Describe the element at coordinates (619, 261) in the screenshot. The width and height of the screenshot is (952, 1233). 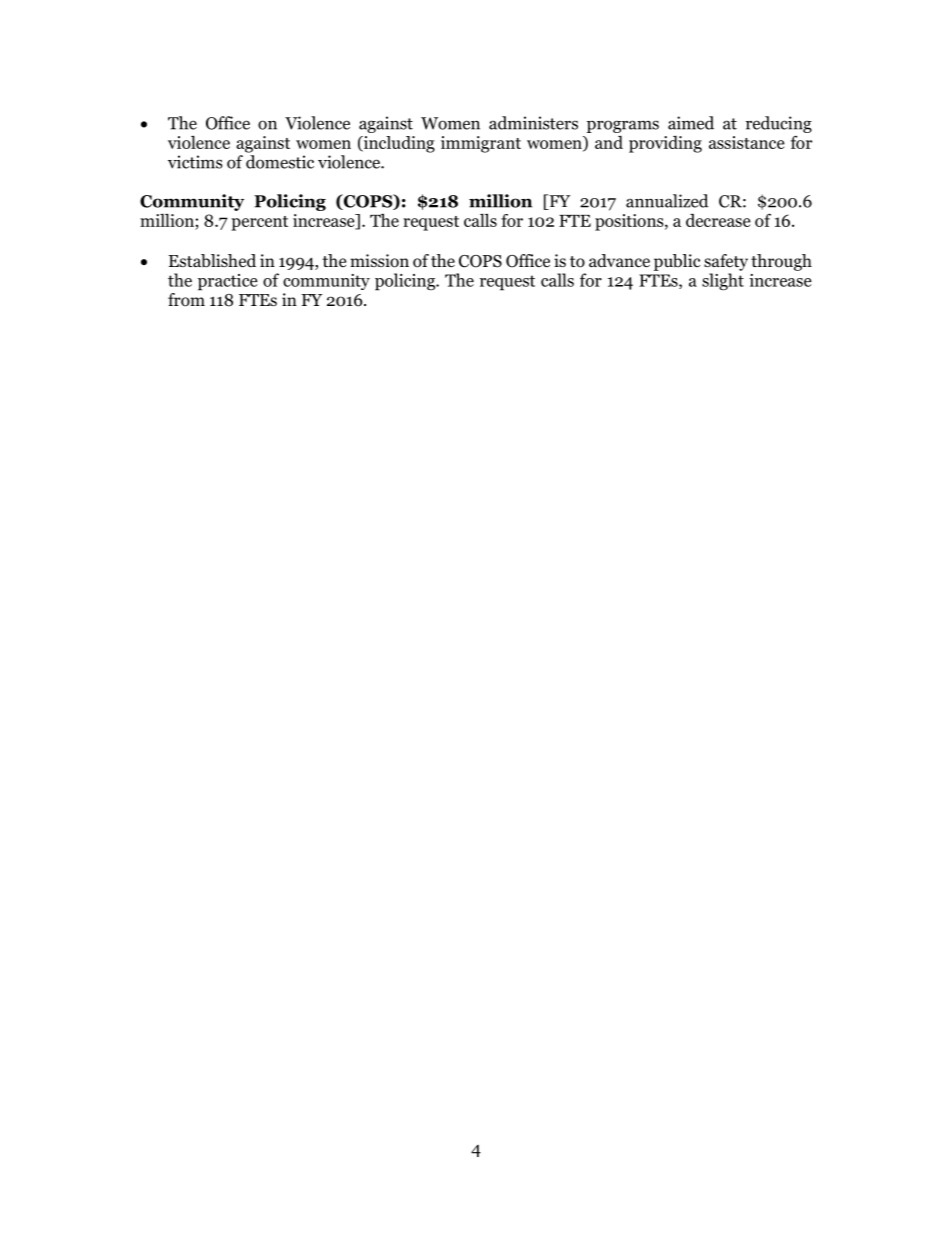
I see `advance` at that location.
